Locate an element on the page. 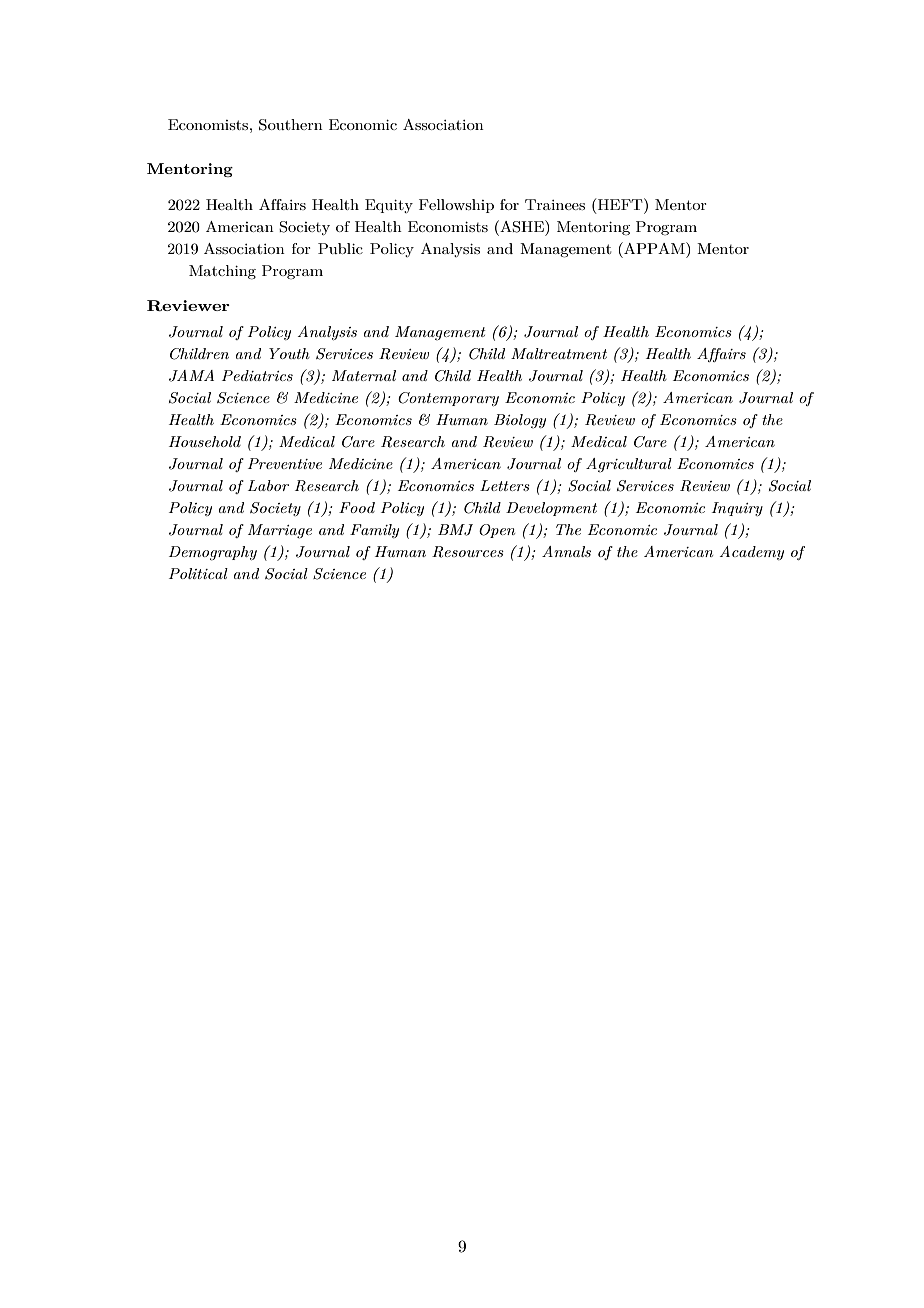 The width and height of the image is (924, 1308). Demography is located at coordinates (213, 553).
